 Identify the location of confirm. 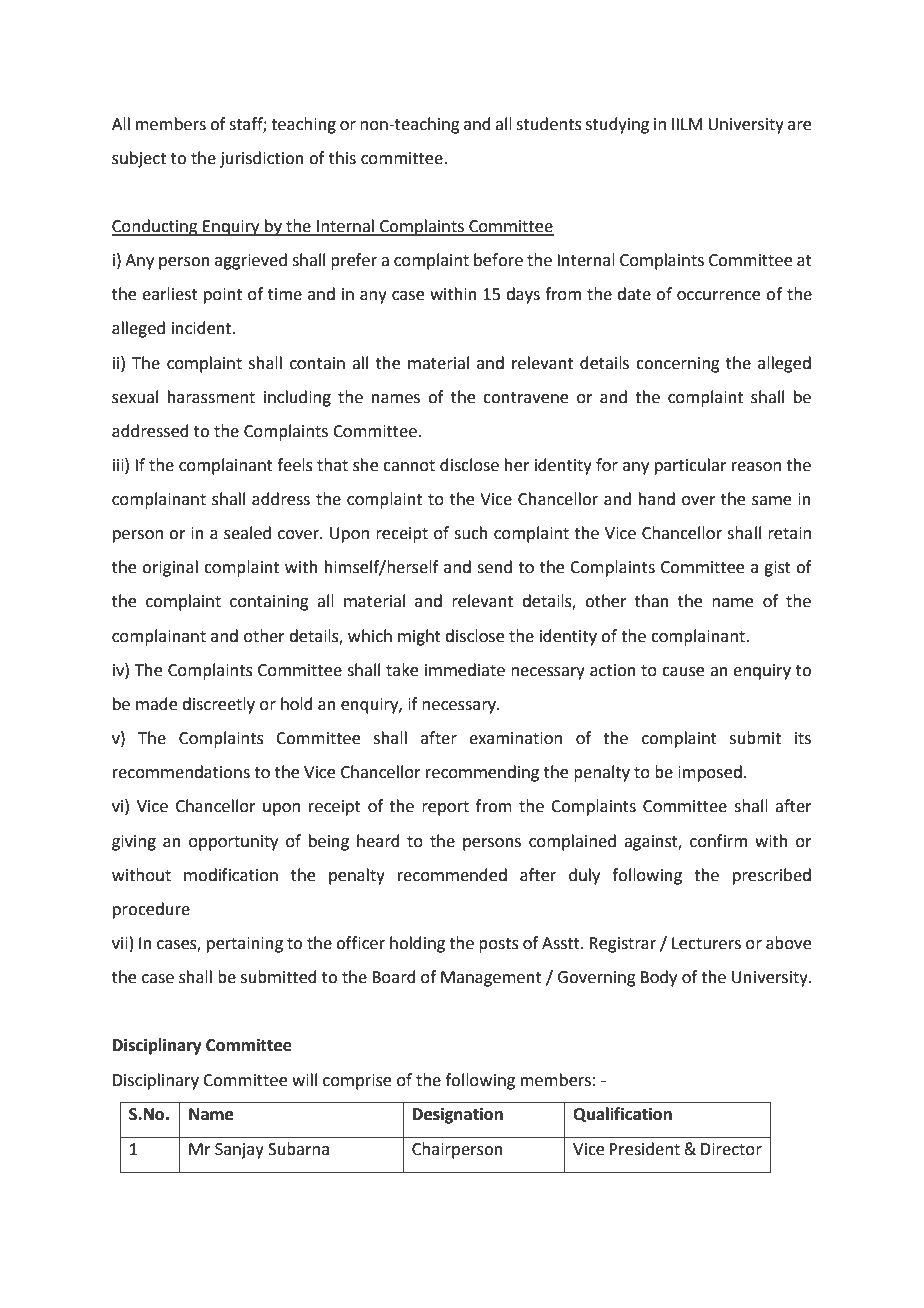
(718, 841).
